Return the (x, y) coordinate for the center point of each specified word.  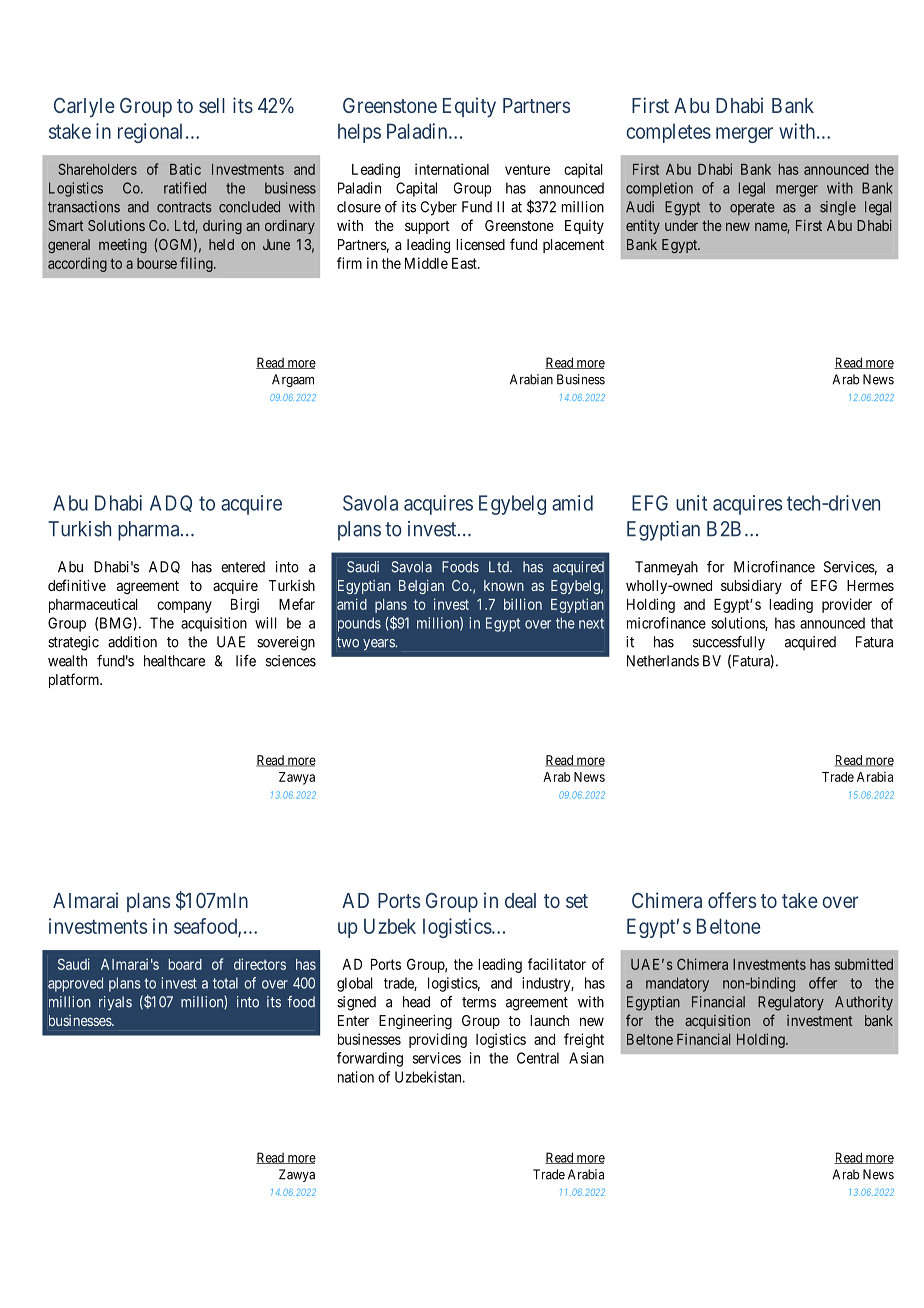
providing (438, 1040)
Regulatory (791, 1003)
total (225, 983)
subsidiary (751, 587)
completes (668, 133)
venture (527, 169)
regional (150, 133)
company (184, 607)
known (504, 585)
